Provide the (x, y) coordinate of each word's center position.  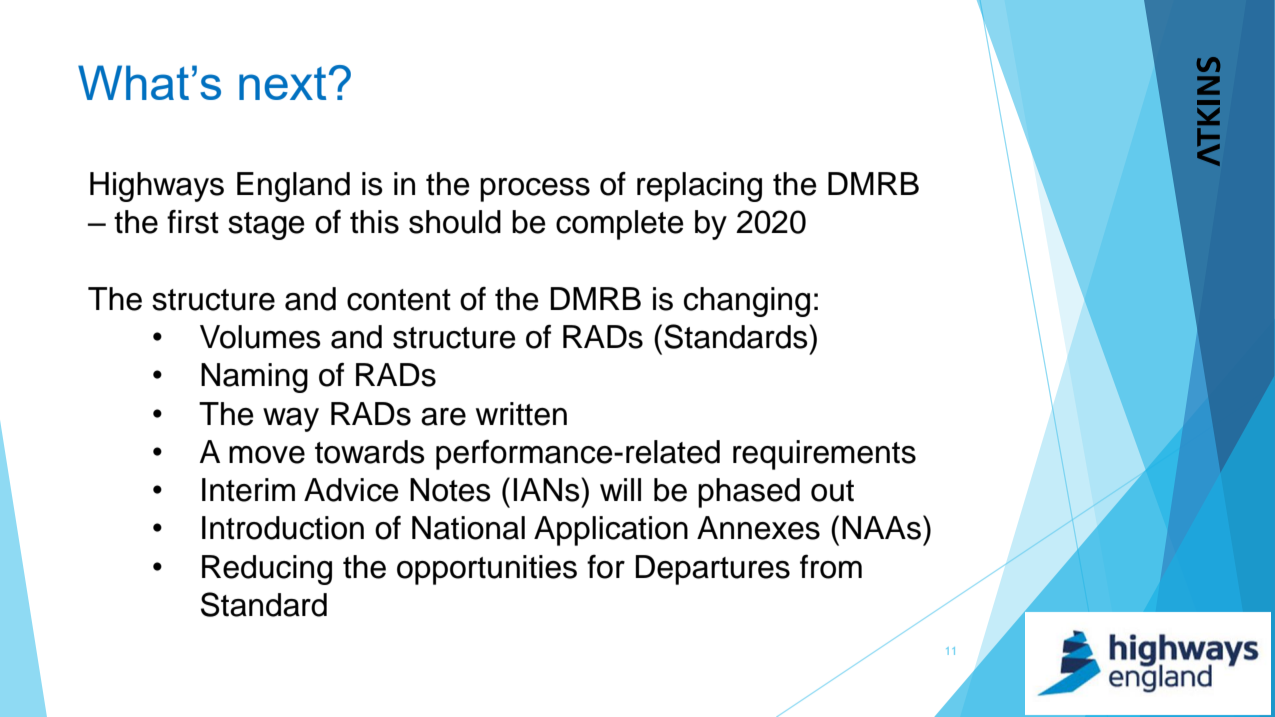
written (521, 414)
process (535, 190)
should (455, 222)
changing (747, 302)
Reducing (267, 570)
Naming (254, 378)
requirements (824, 455)
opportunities (487, 570)
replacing (699, 187)
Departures (712, 570)
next (282, 83)
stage (266, 226)
